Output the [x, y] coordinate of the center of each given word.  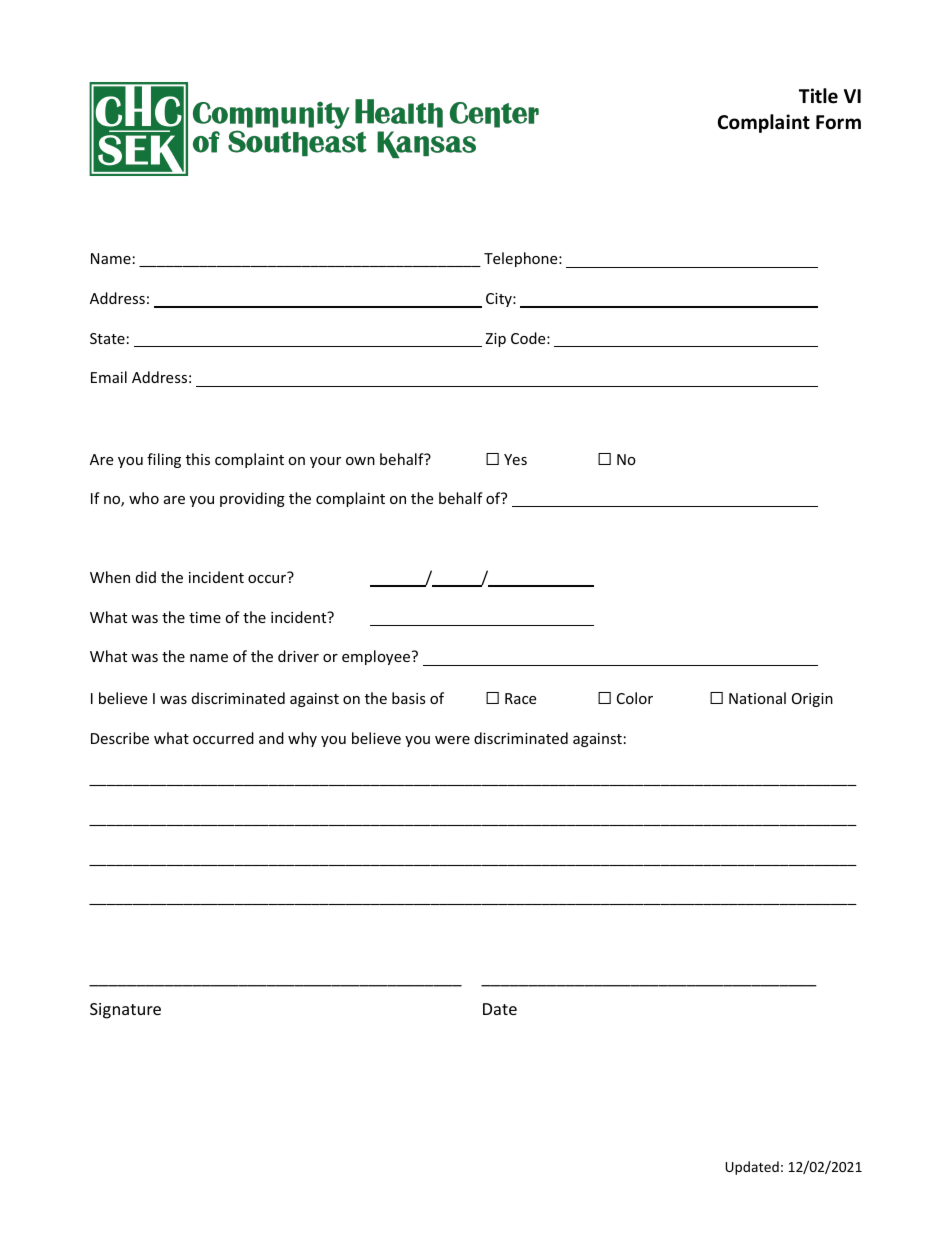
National [757, 698]
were [452, 740]
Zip [495, 340]
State [107, 338]
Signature [125, 1011]
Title [818, 96]
